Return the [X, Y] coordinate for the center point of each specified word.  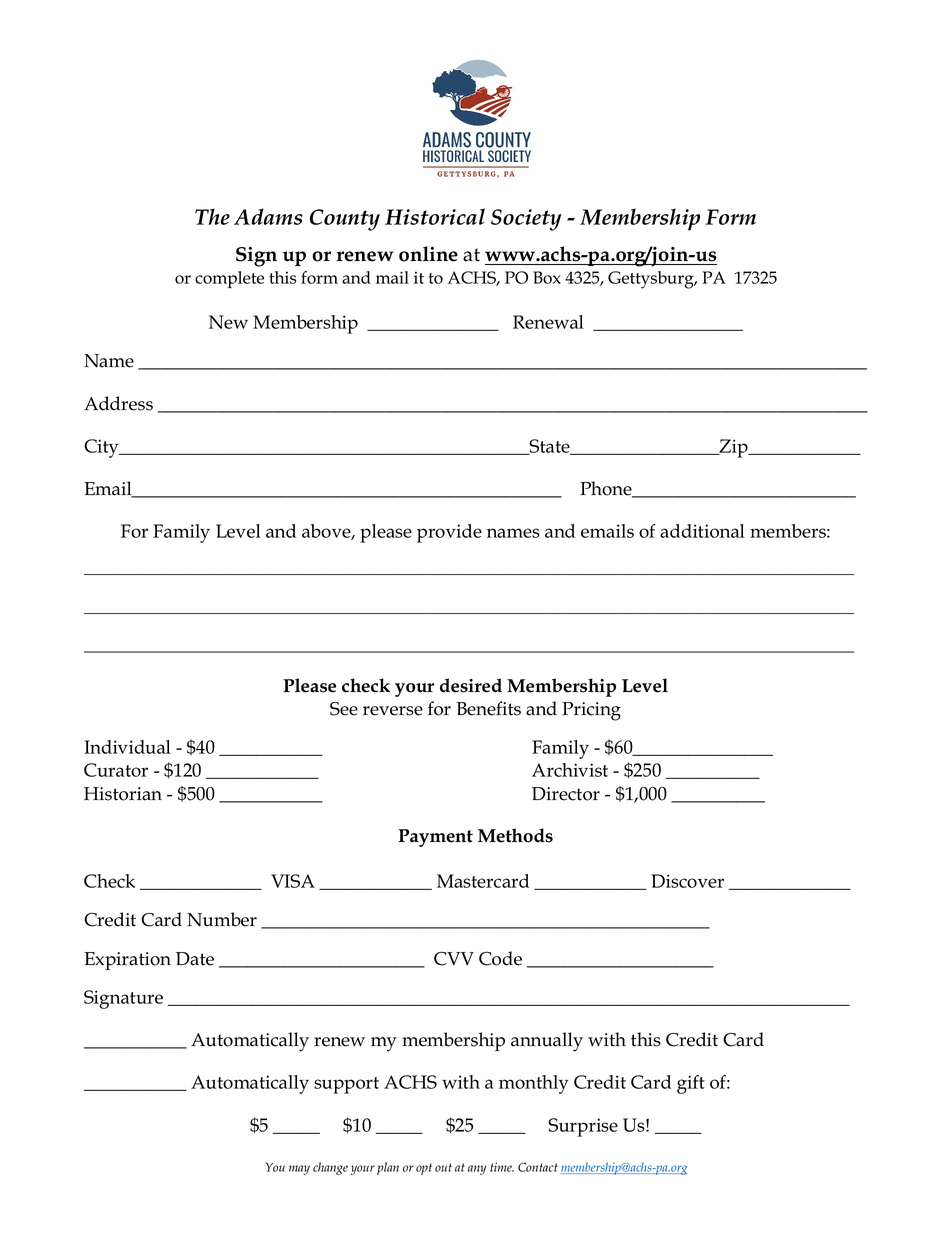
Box [547, 277]
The [212, 216]
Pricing [591, 711]
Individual [127, 747]
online [428, 254]
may [299, 1170]
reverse [393, 711]
